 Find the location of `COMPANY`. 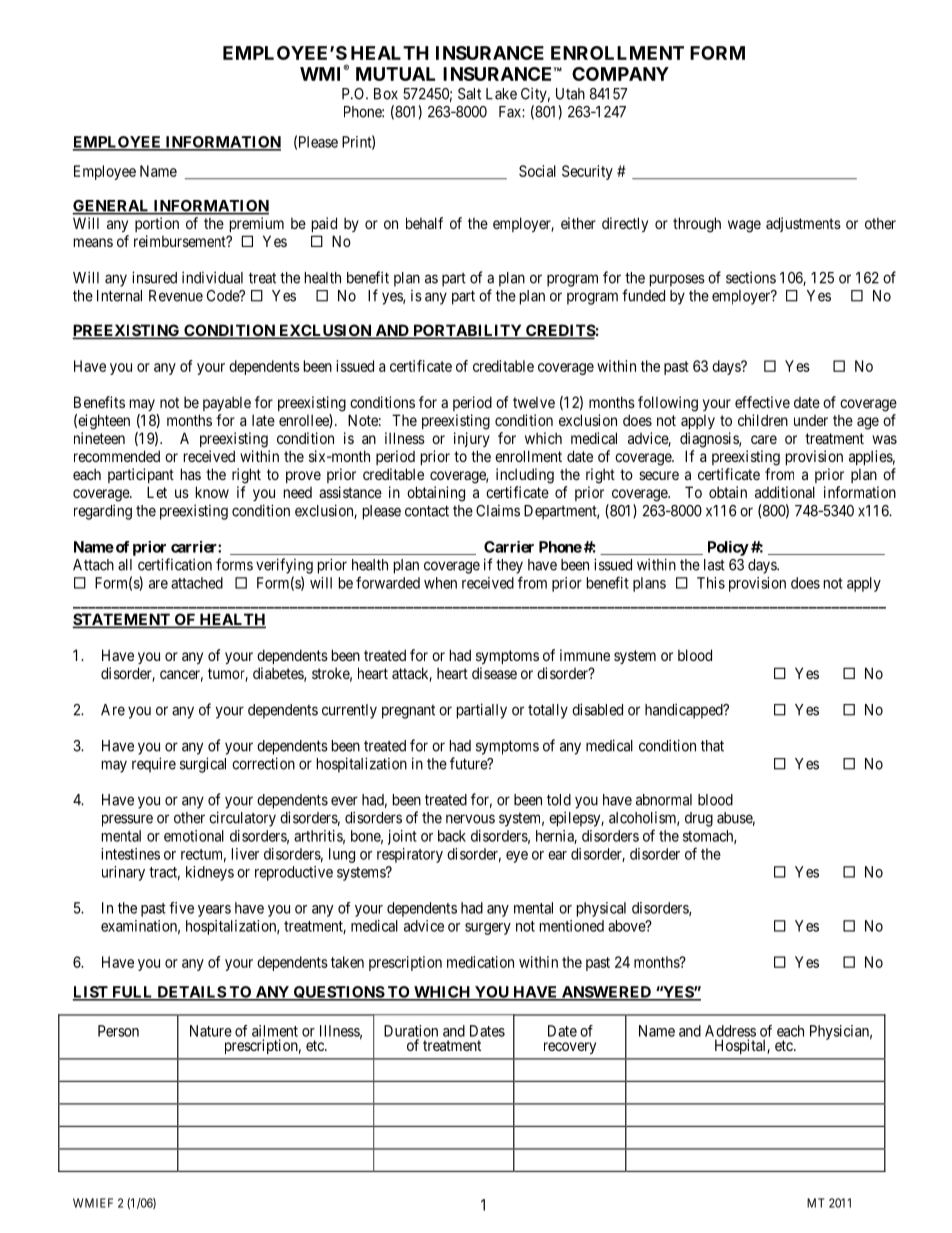

COMPANY is located at coordinates (620, 74).
